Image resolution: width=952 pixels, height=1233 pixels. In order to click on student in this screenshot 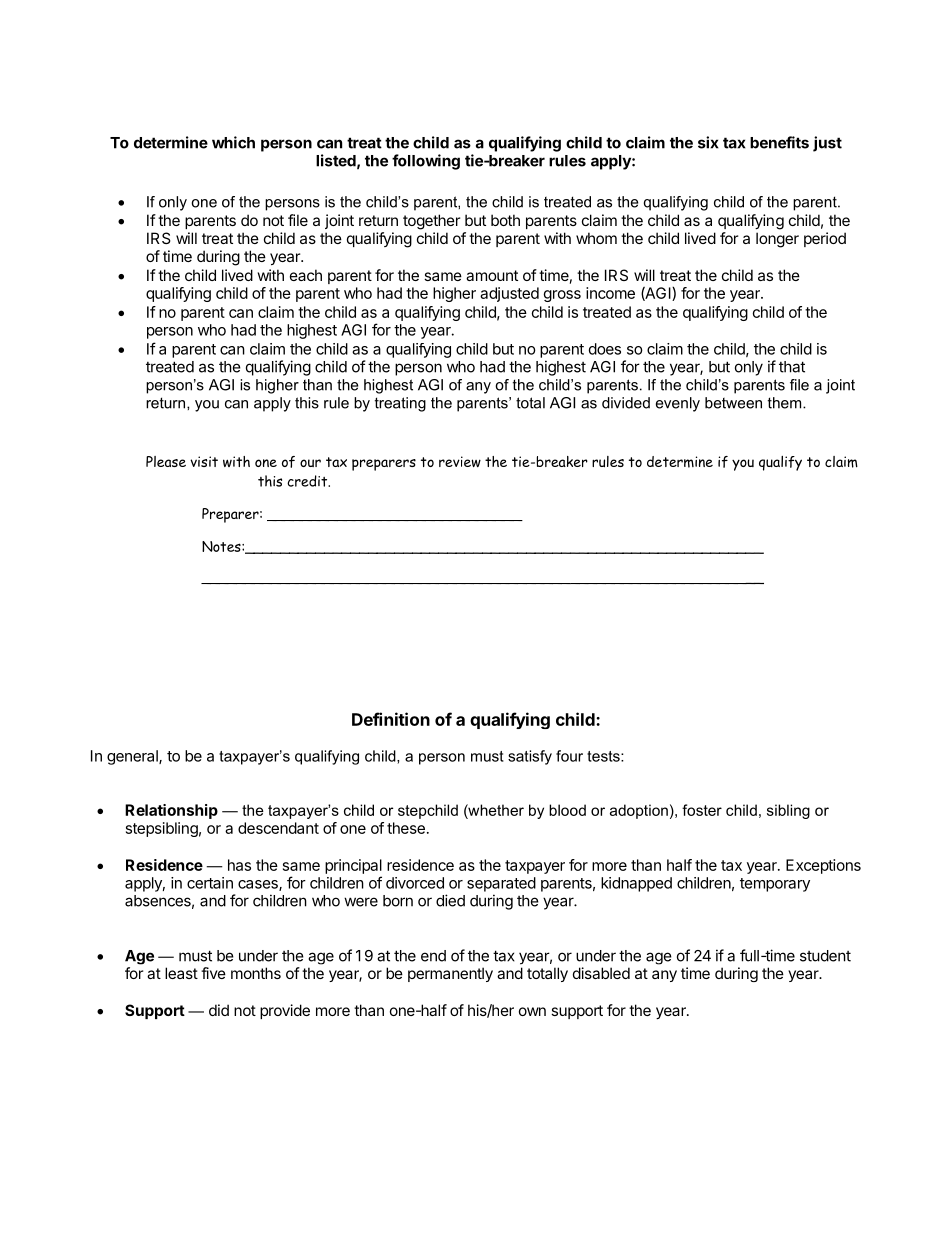, I will do `click(825, 956)`.
